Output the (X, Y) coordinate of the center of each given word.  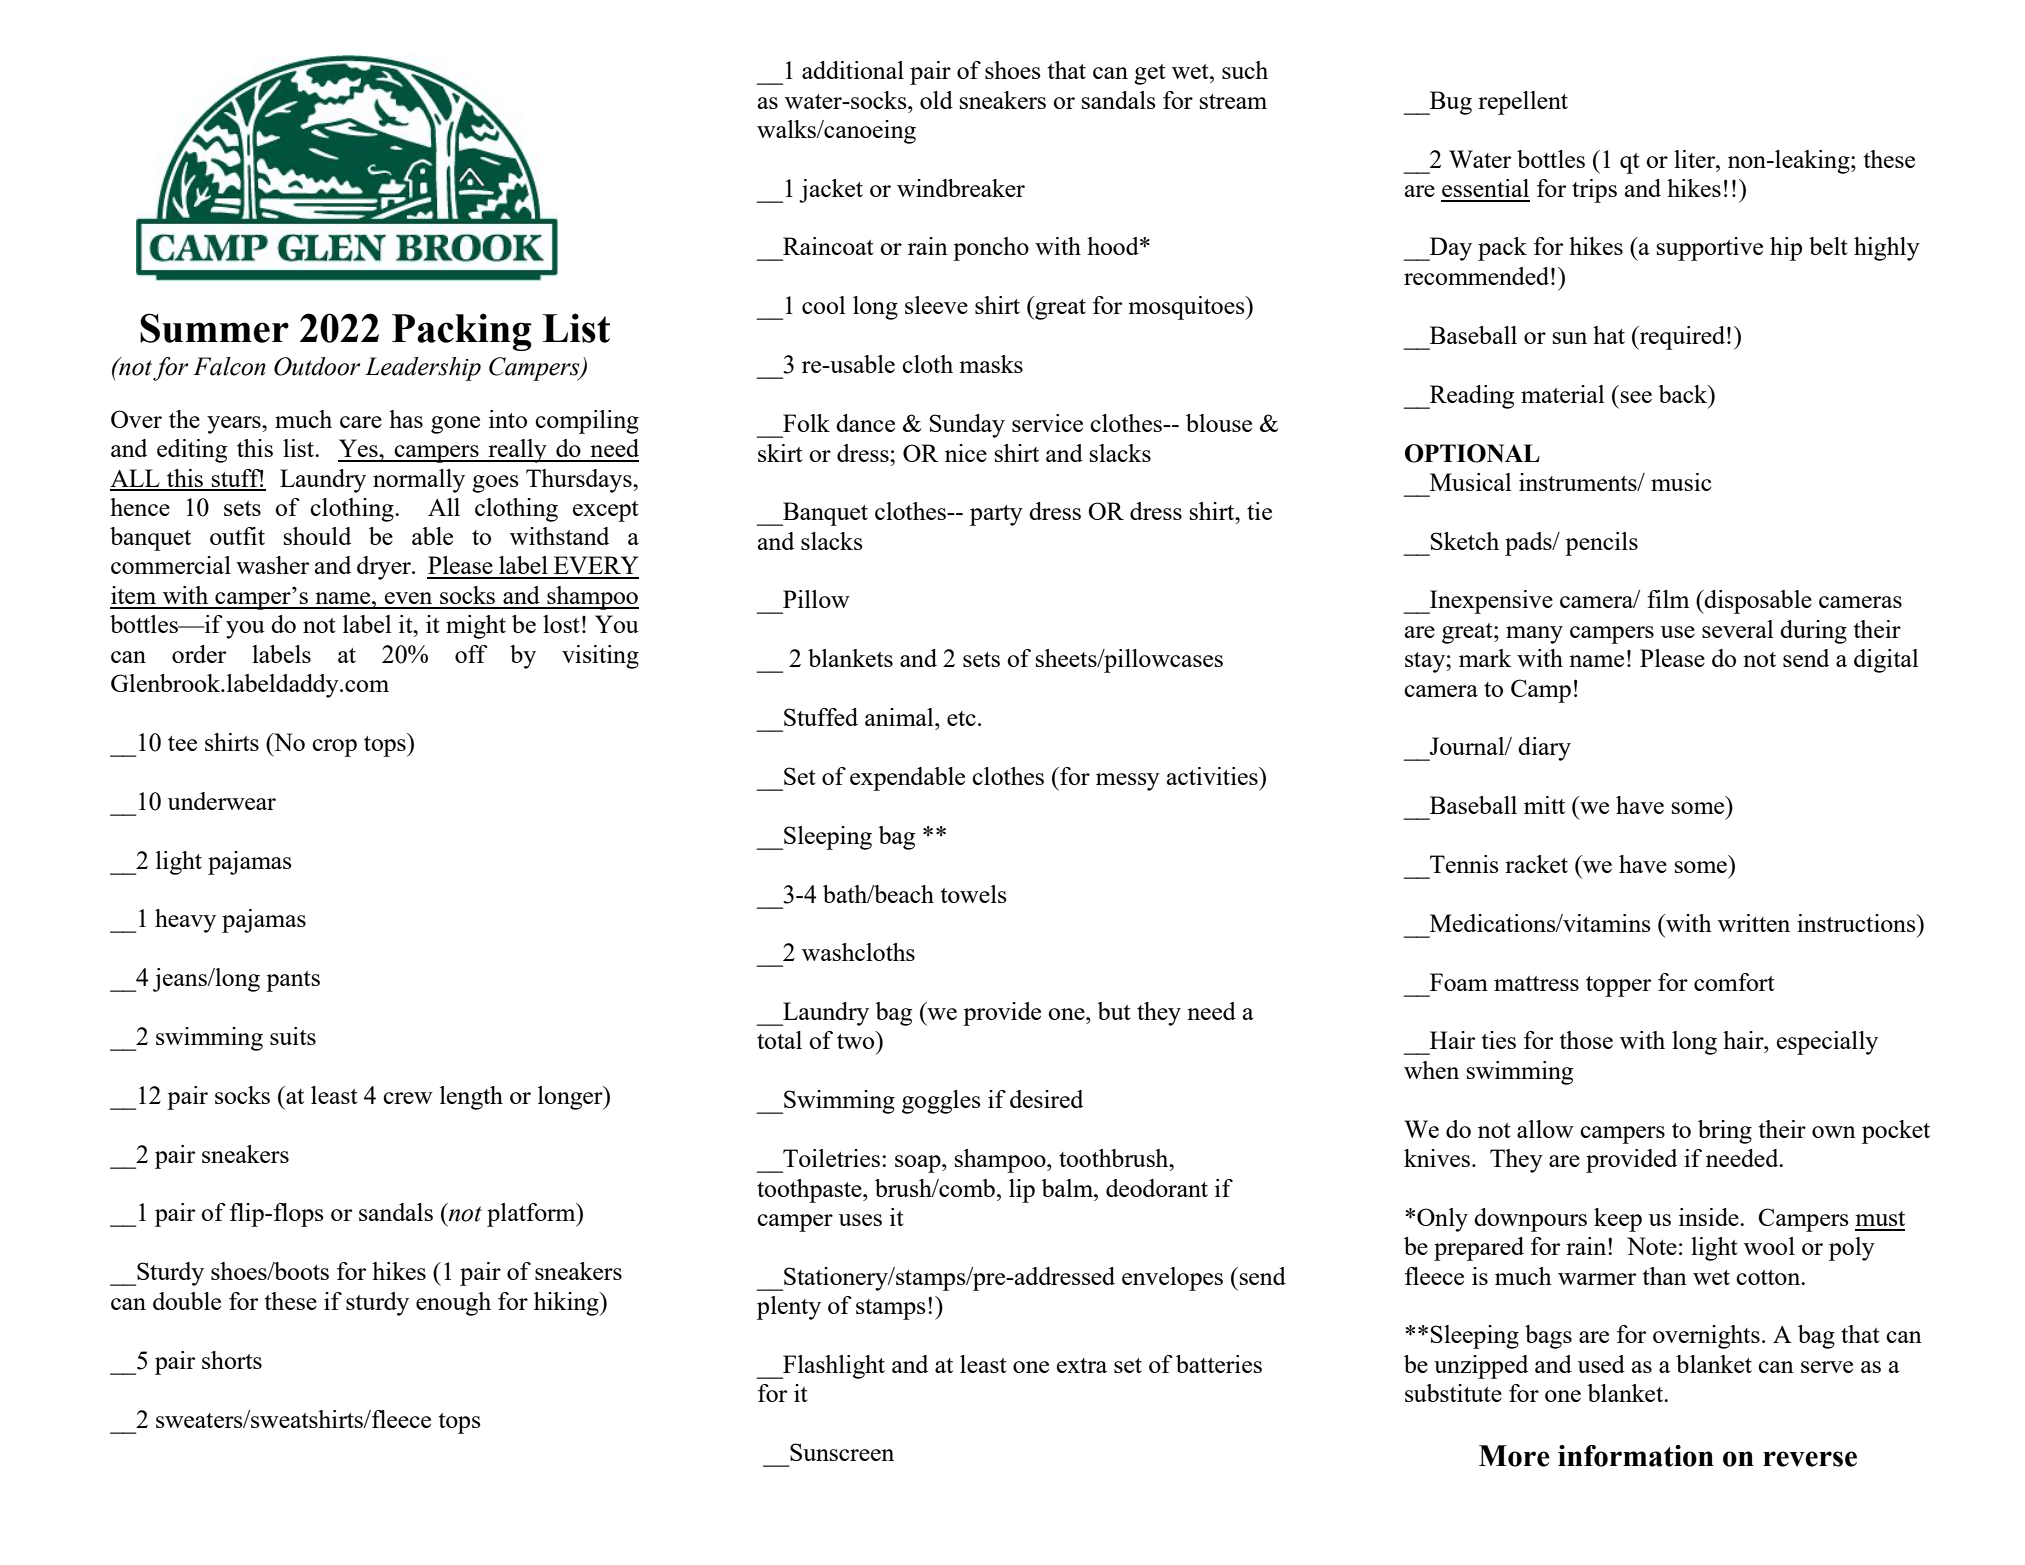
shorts (232, 1360)
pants (293, 981)
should (317, 536)
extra (1082, 1365)
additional (853, 70)
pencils (1601, 544)
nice (966, 453)
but (1114, 1011)
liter (1696, 159)
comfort (1734, 982)
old (936, 100)
